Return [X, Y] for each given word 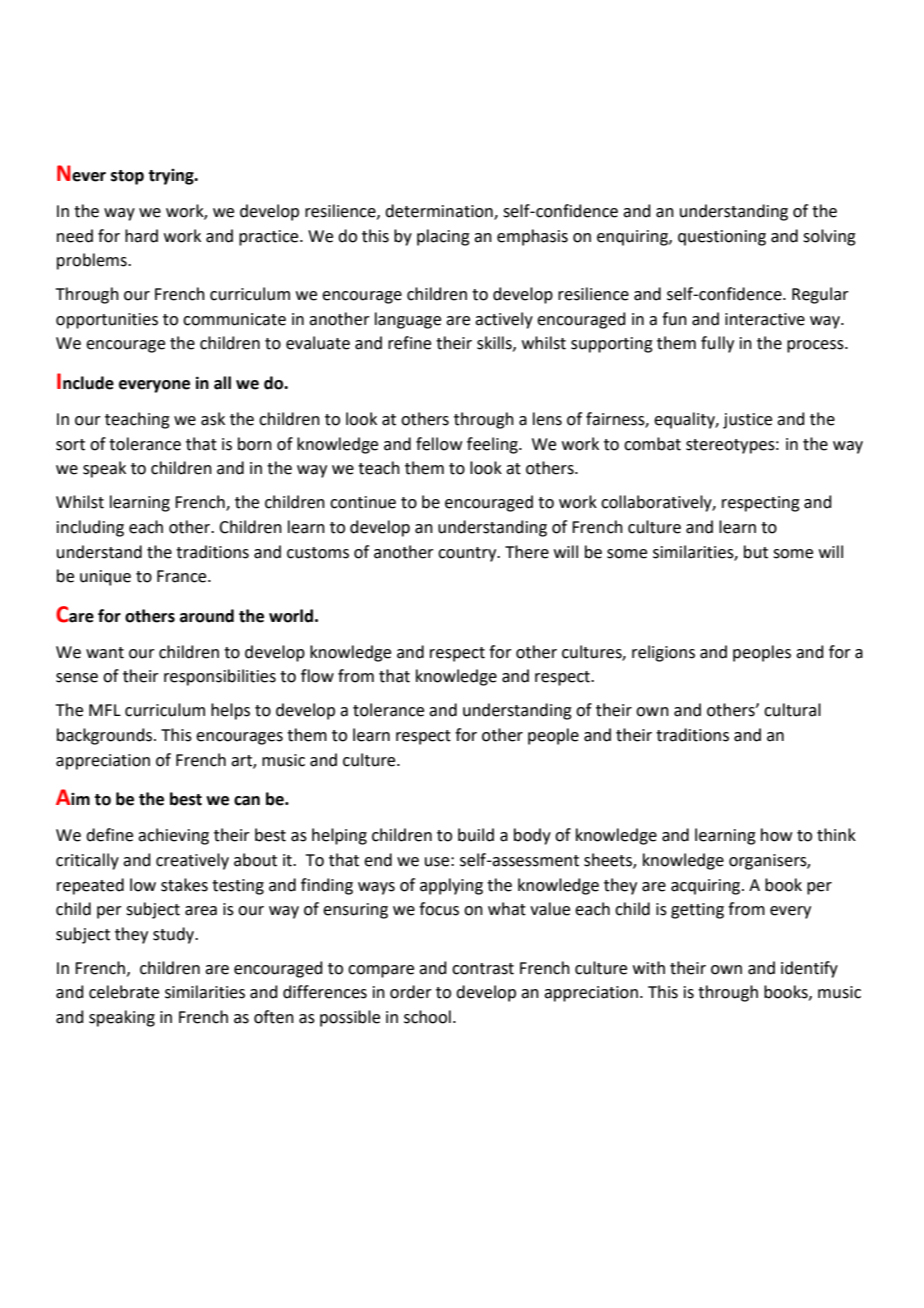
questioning [722, 238]
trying [172, 177]
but [756, 552]
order [411, 992]
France [183, 576]
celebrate [124, 992]
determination [440, 212]
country [468, 554]
